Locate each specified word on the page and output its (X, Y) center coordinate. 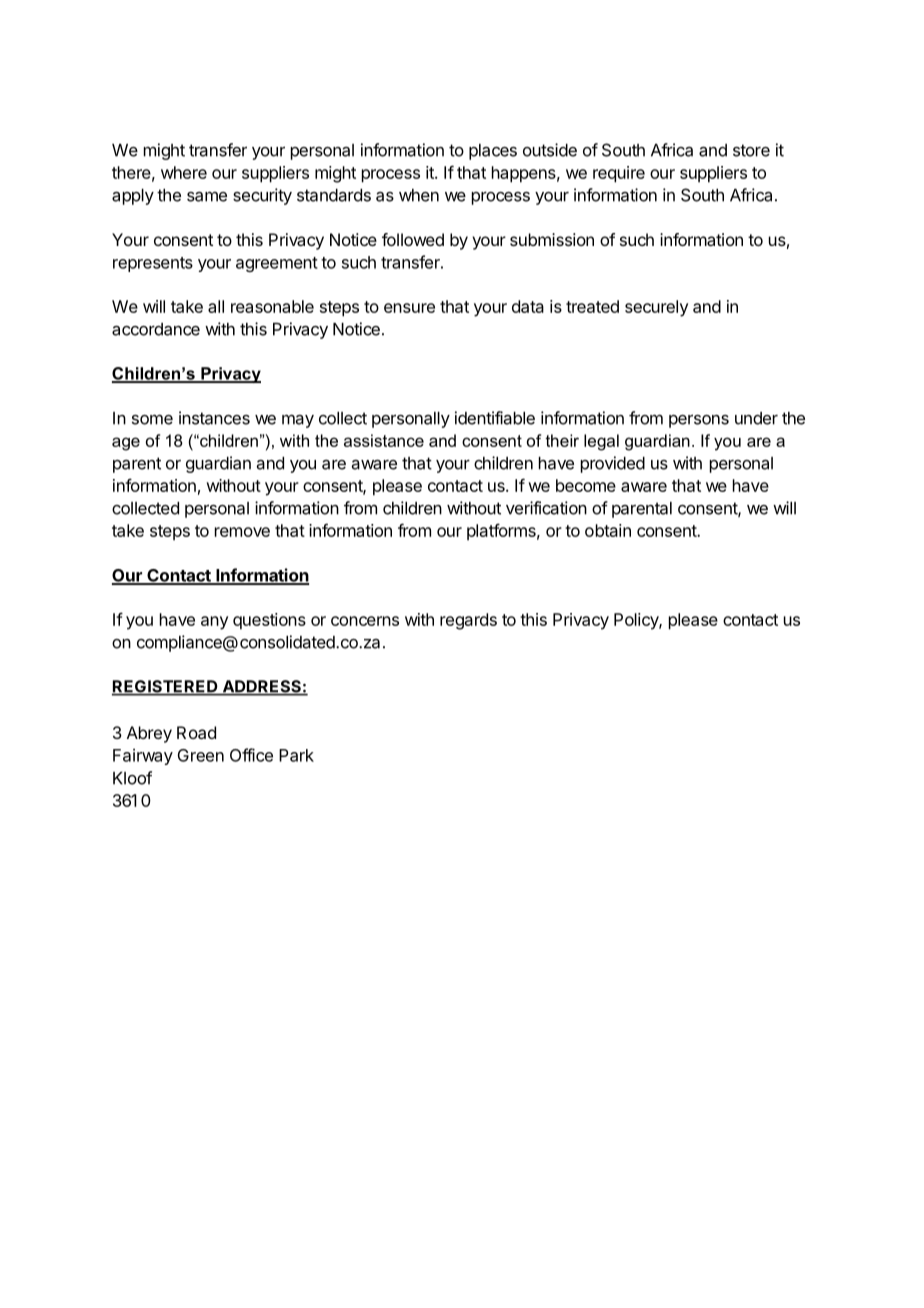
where (184, 172)
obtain (608, 530)
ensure (409, 308)
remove (242, 532)
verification (546, 508)
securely (656, 308)
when (419, 195)
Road (196, 732)
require (619, 174)
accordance (156, 329)
